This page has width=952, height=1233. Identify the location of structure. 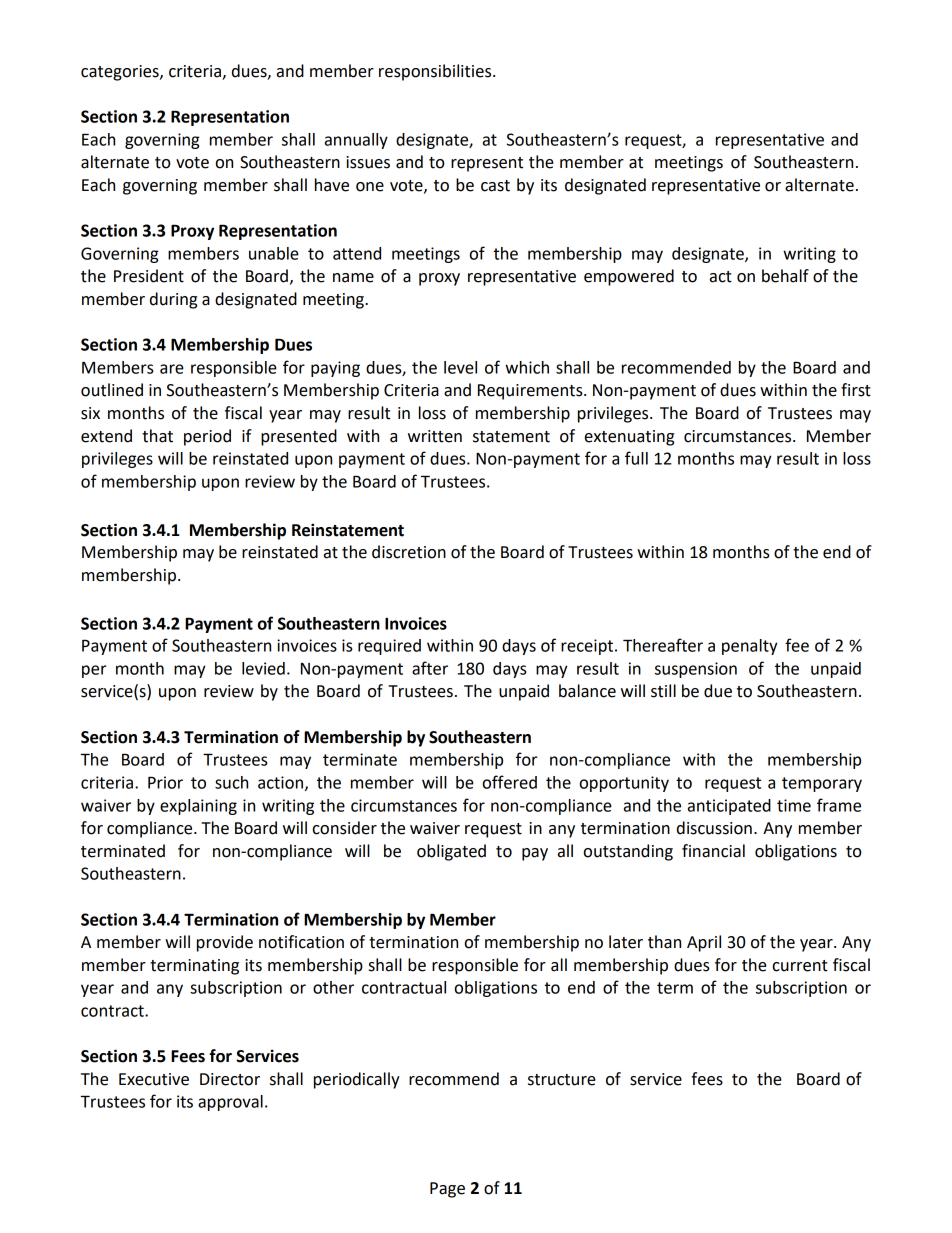
(562, 1080).
